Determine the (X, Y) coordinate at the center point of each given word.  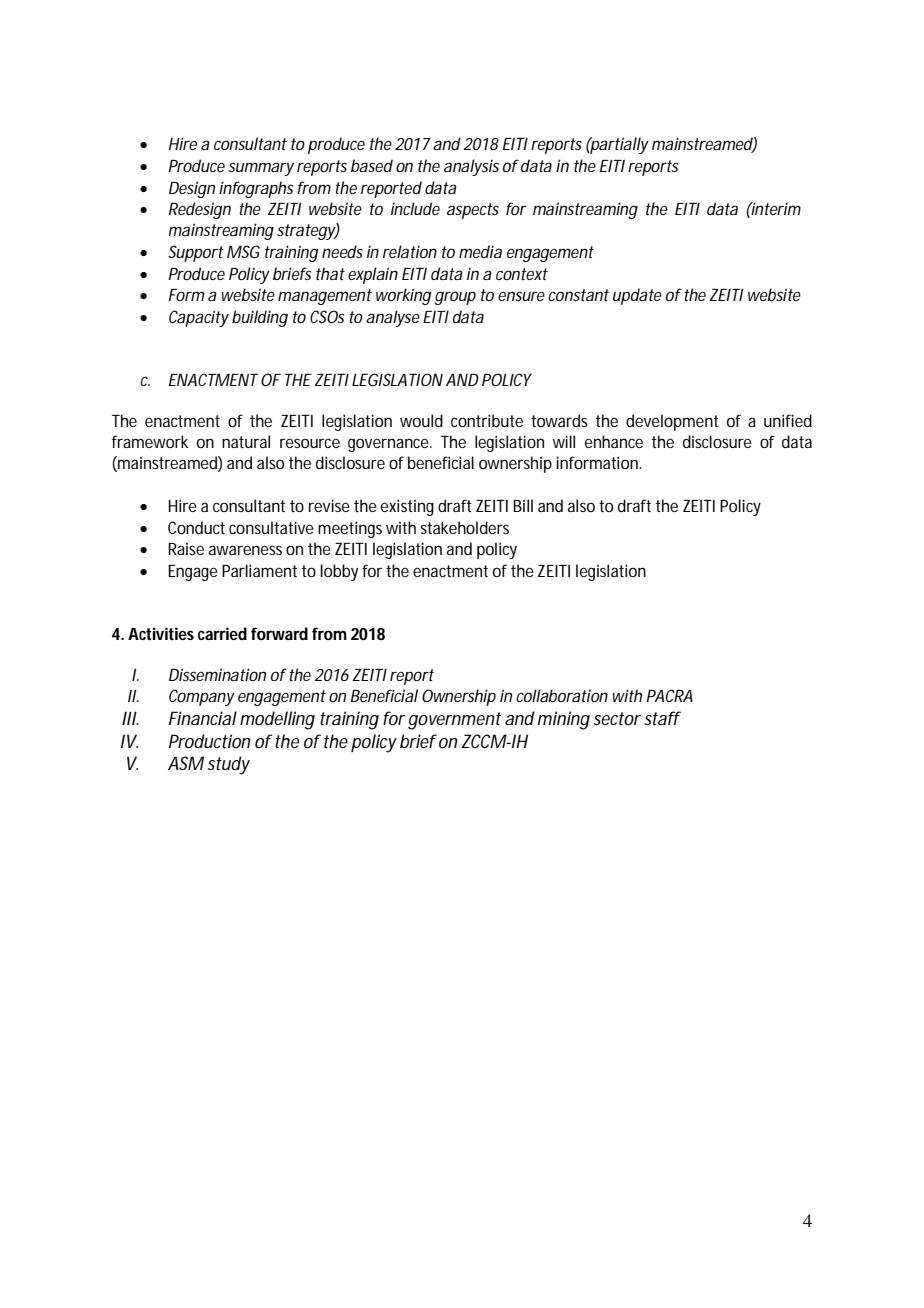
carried (222, 633)
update (637, 296)
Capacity (199, 318)
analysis (471, 167)
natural (246, 441)
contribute (487, 420)
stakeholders (465, 527)
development (672, 422)
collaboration (562, 695)
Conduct (196, 527)
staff (662, 718)
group (455, 298)
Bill (523, 505)
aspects (473, 211)
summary (261, 169)
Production (210, 741)
